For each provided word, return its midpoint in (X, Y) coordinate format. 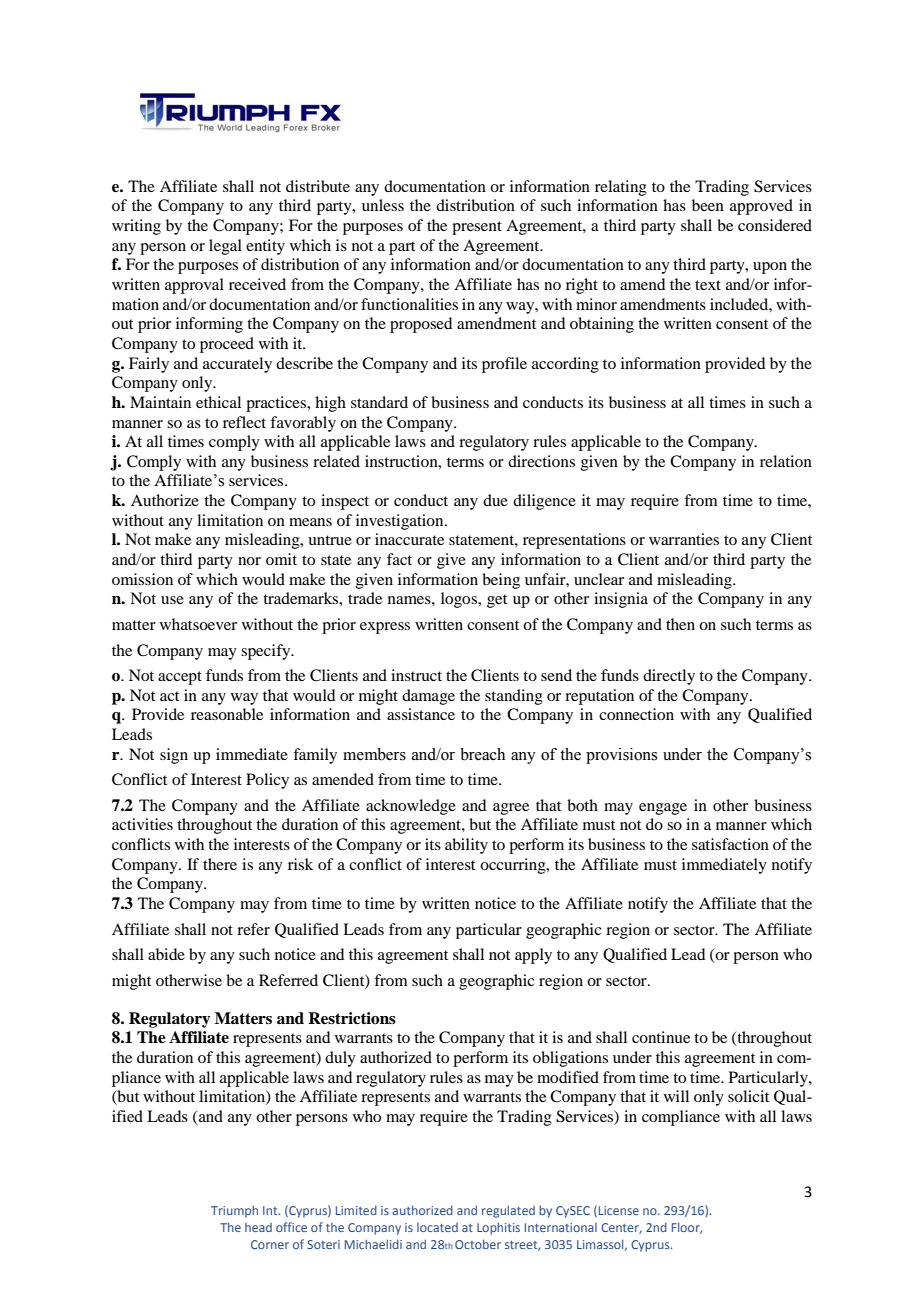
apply (533, 956)
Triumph (234, 1212)
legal (225, 247)
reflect (244, 422)
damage (428, 697)
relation (786, 461)
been (708, 205)
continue (661, 1037)
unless (383, 205)
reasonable (227, 714)
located (437, 1227)
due (495, 500)
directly (669, 677)
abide (166, 954)
